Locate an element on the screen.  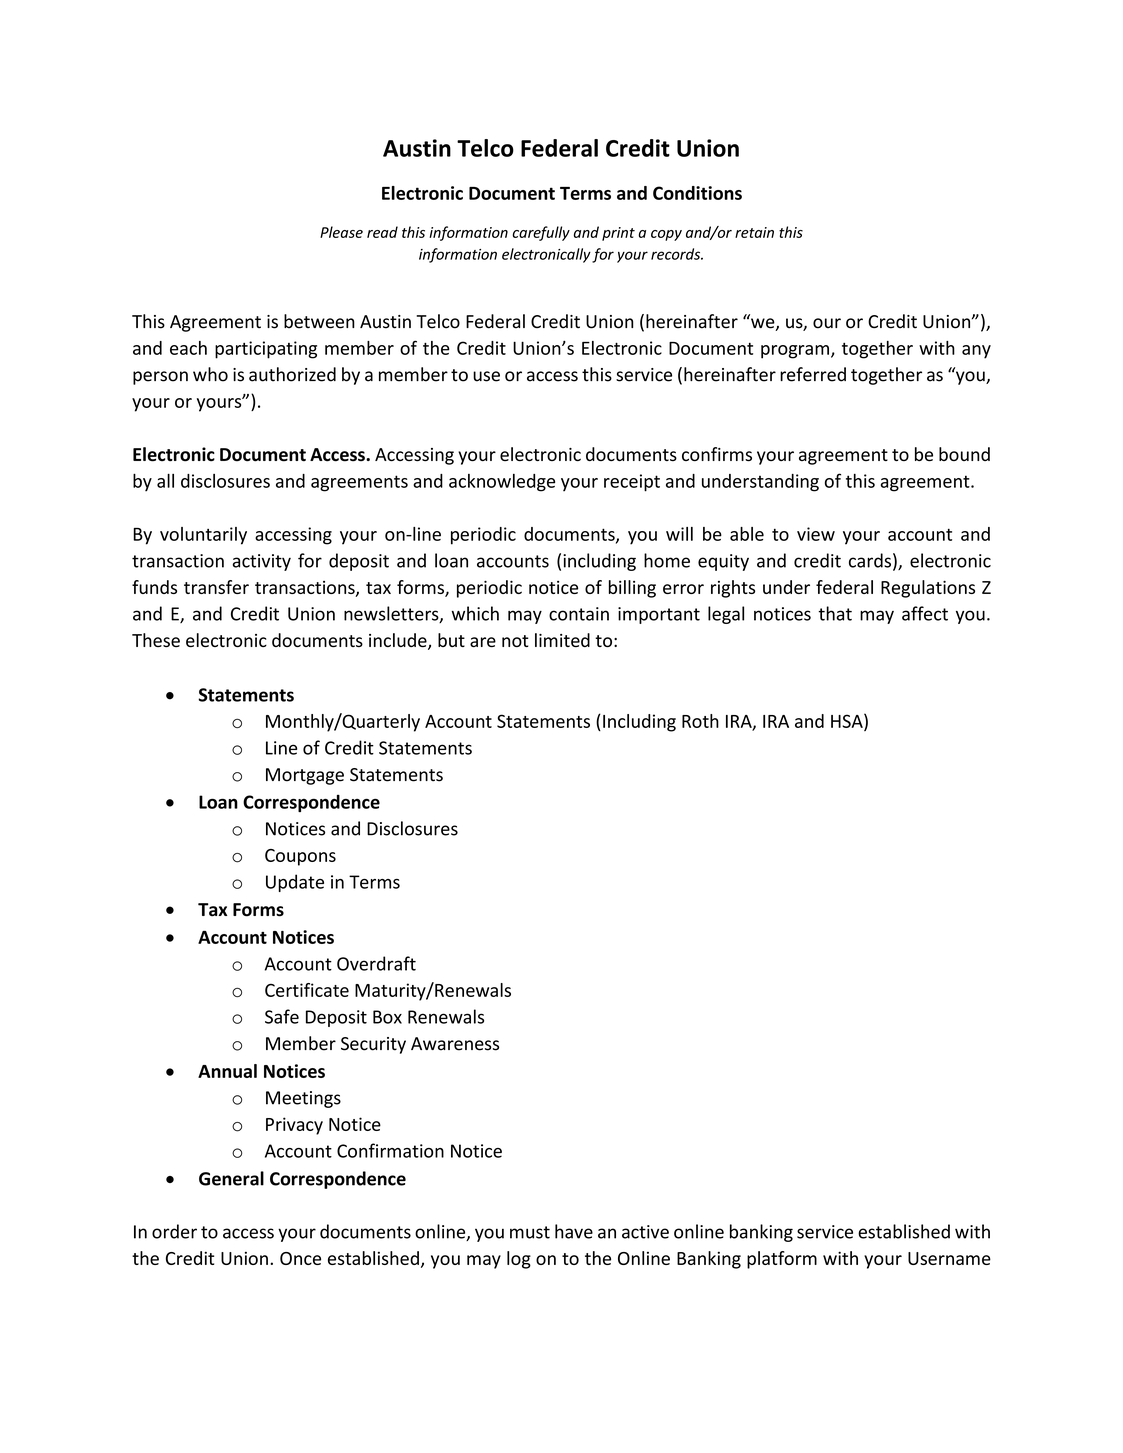
voluntarily is located at coordinates (203, 536).
